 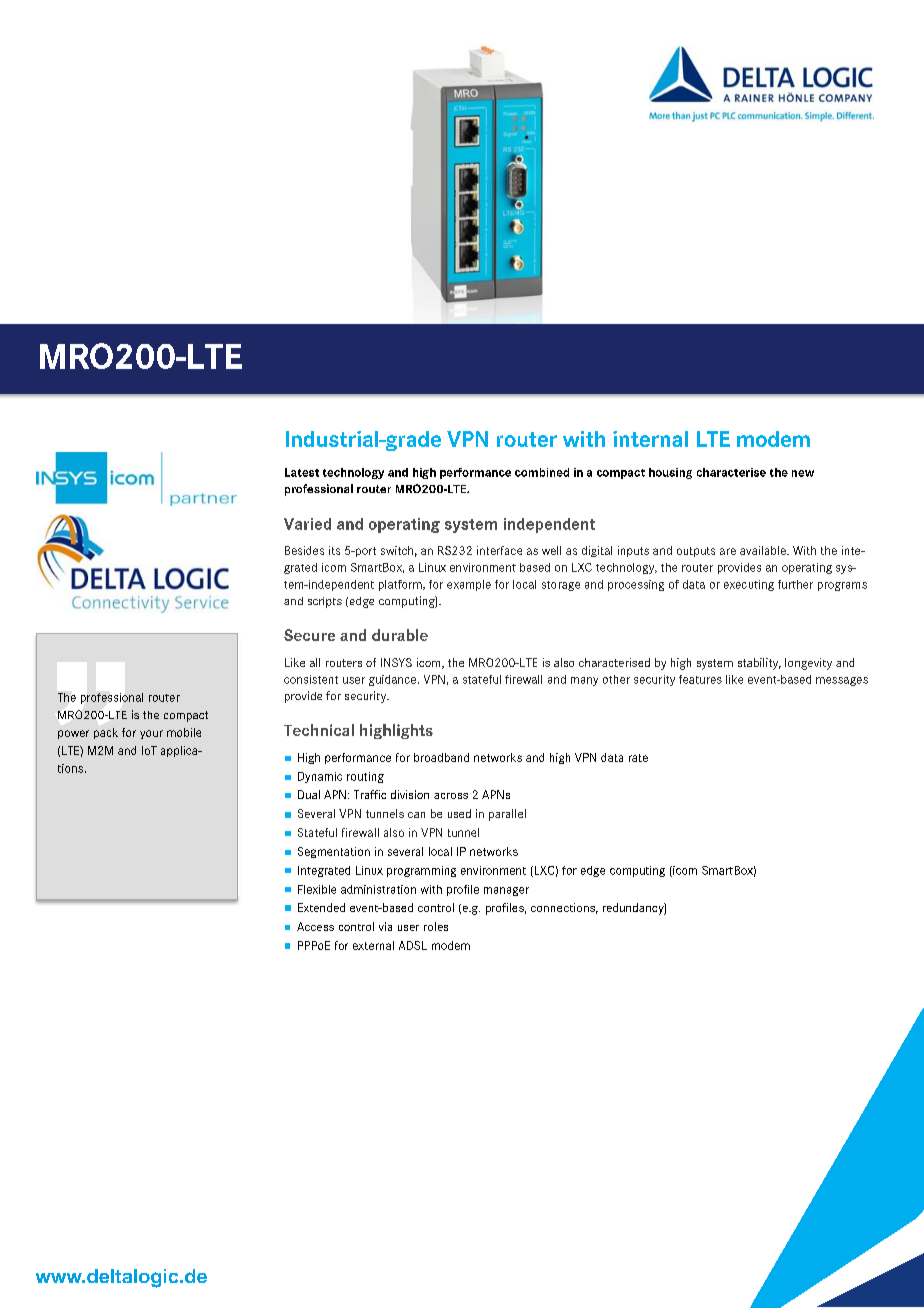 What do you see at coordinates (700, 679) in the page?
I see `features` at bounding box center [700, 679].
